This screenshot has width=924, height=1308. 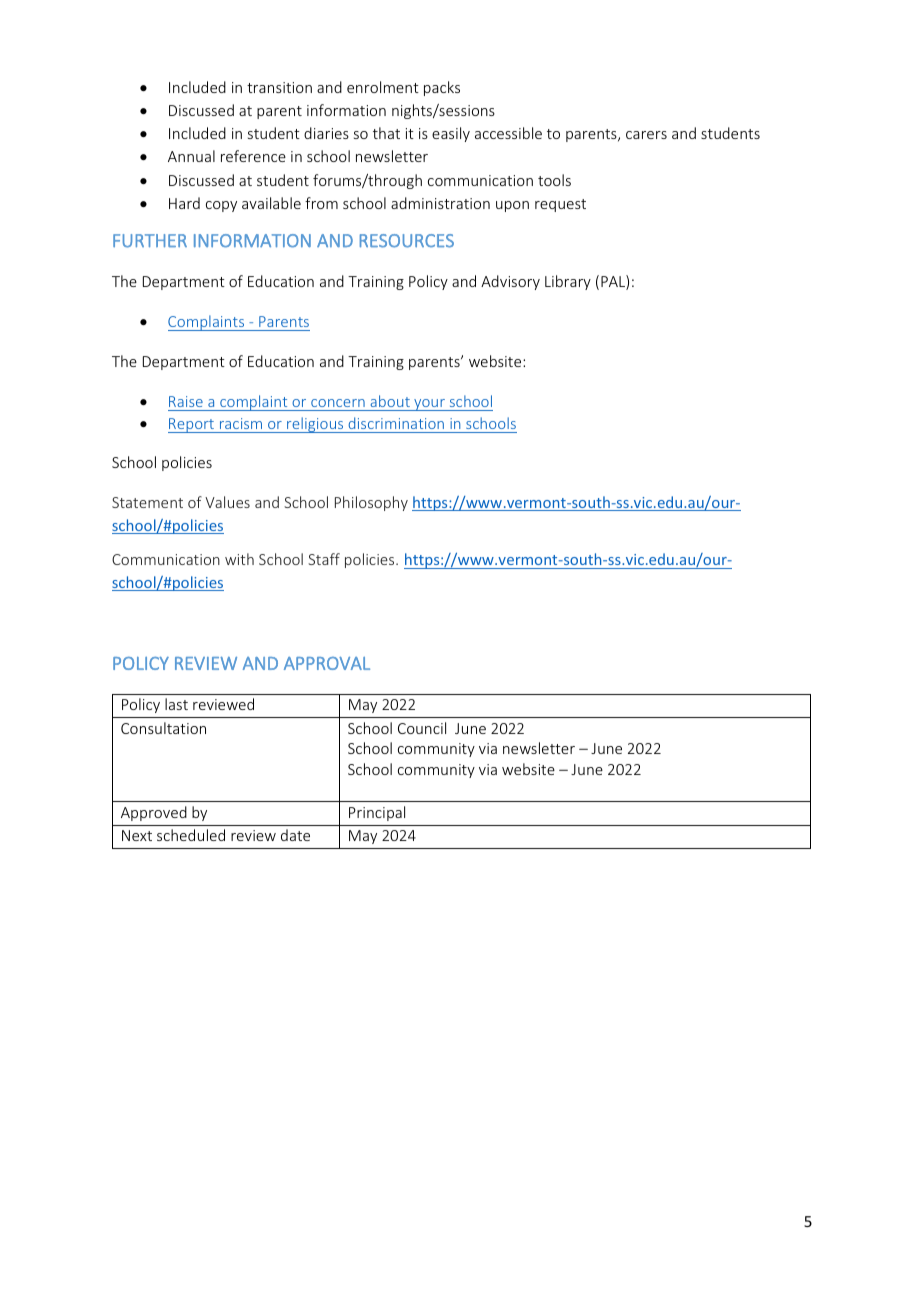 I want to click on enrolment, so click(x=383, y=87).
